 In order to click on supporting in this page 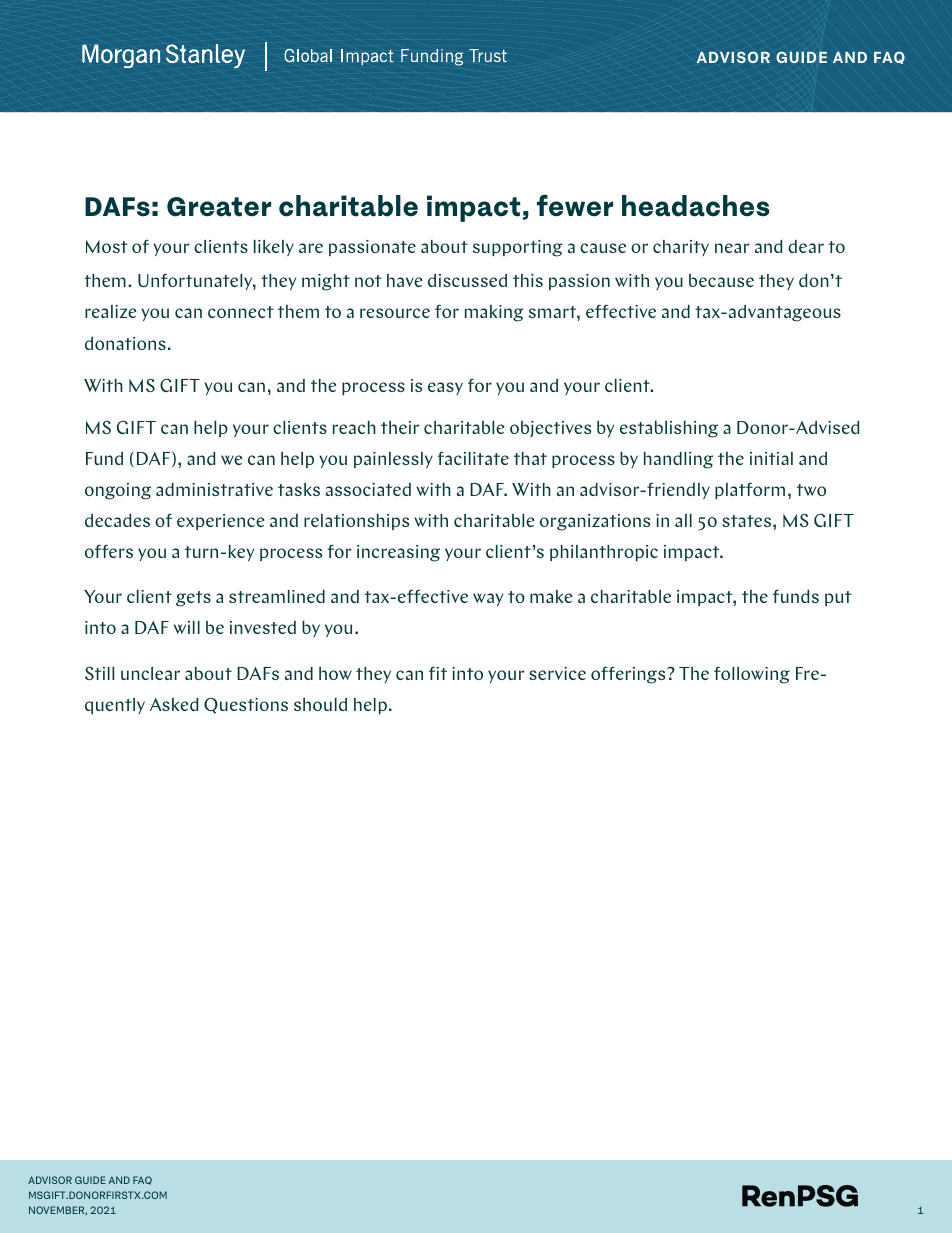, I will do `click(518, 248)`.
